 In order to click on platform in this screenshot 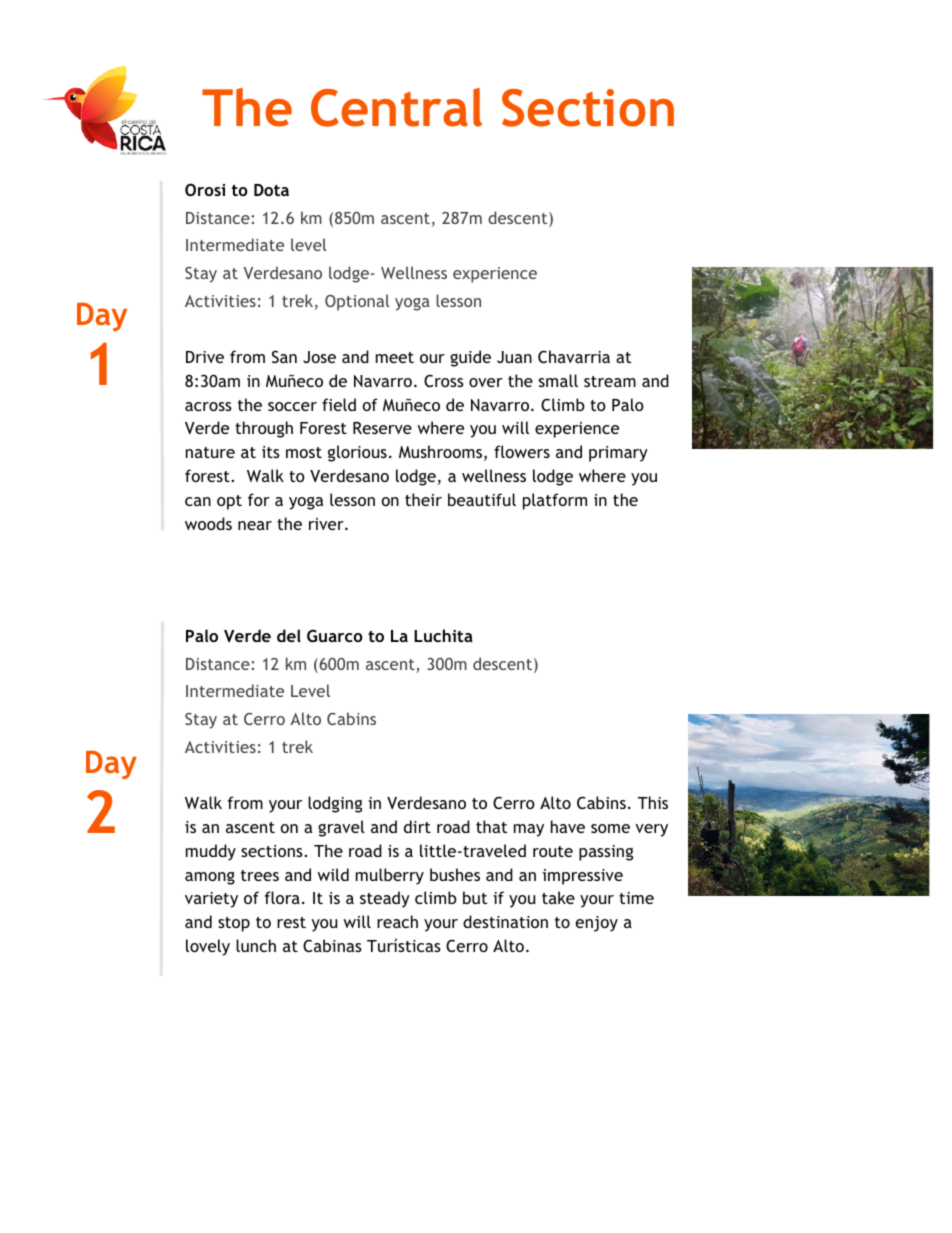, I will do `click(555, 501)`.
